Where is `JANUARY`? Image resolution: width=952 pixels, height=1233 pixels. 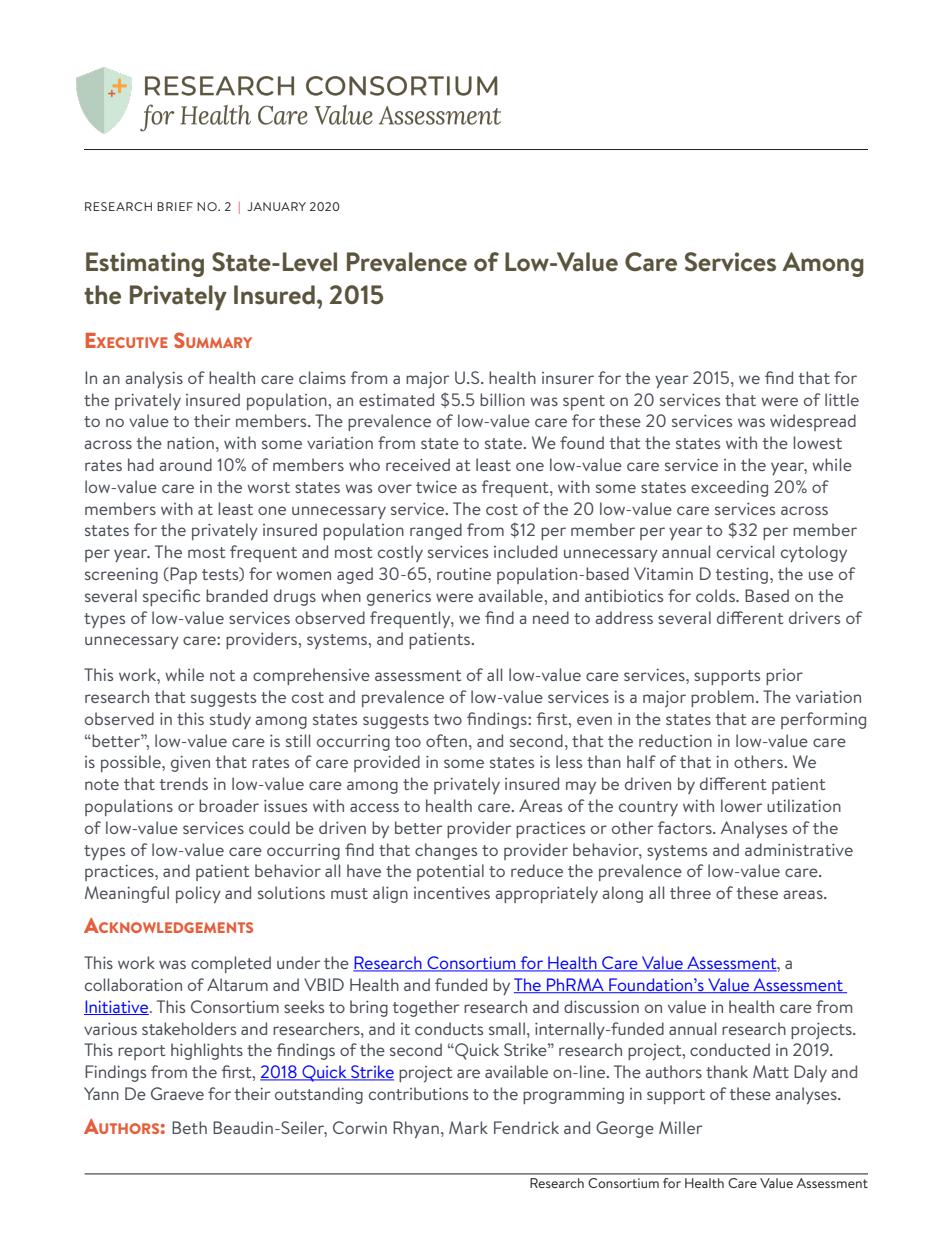 JANUARY is located at coordinates (276, 206).
